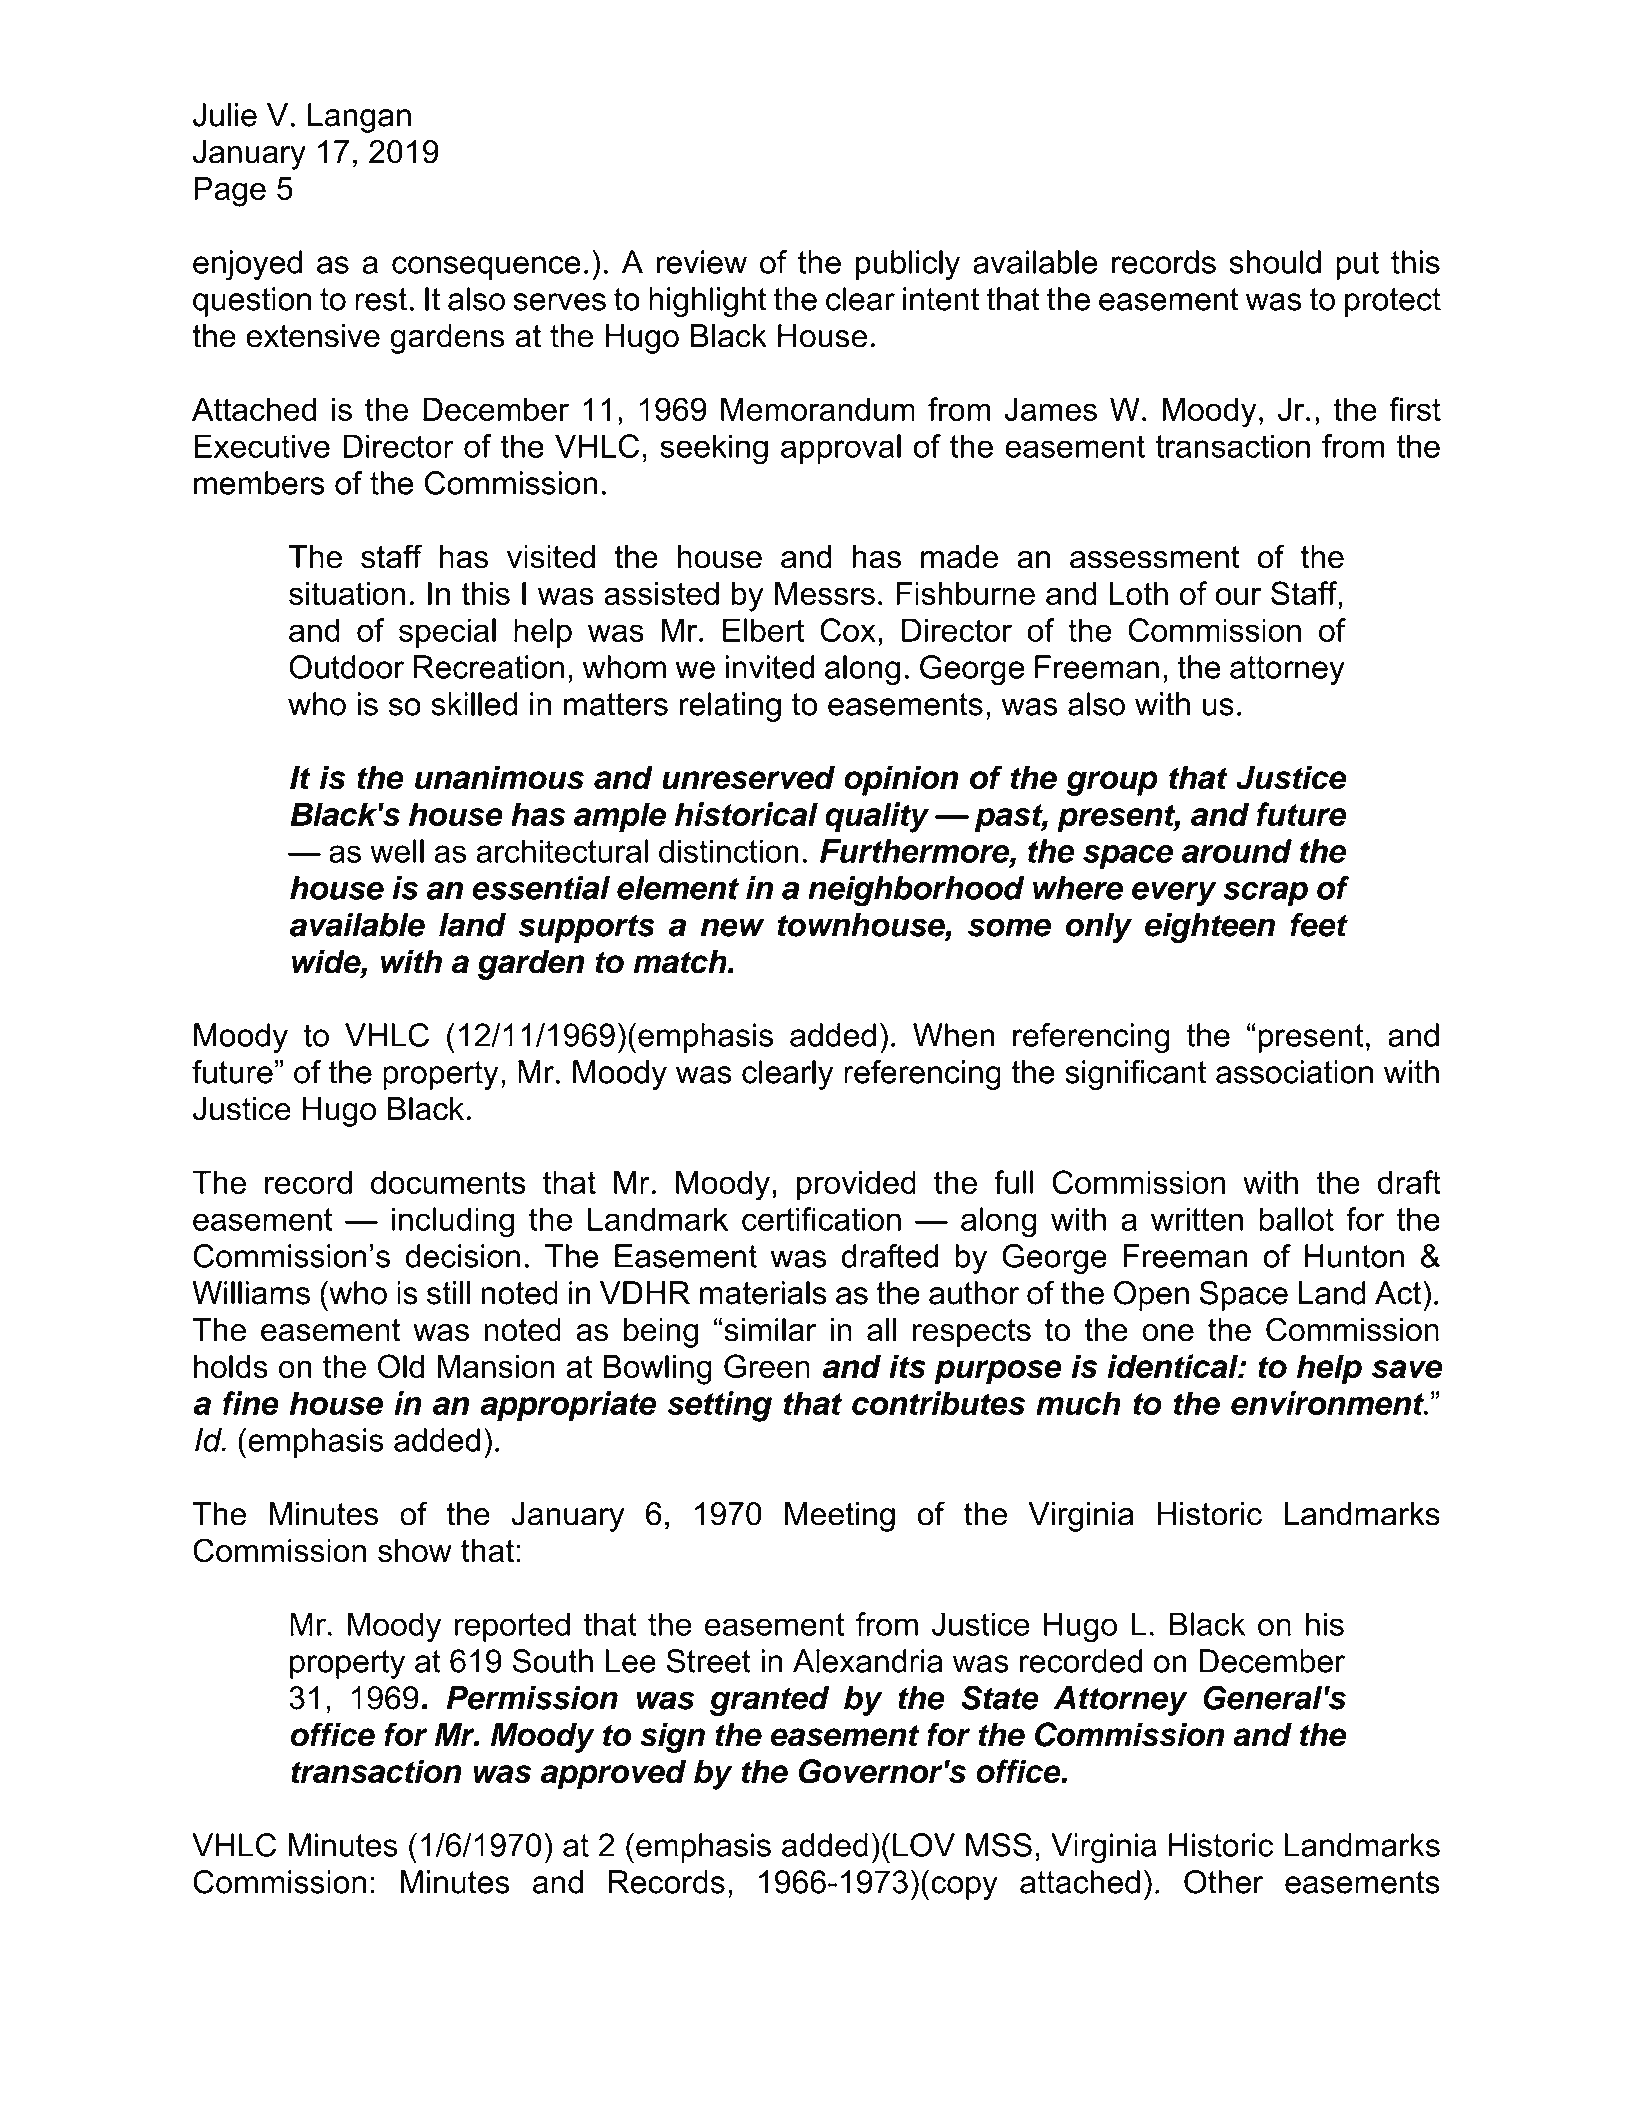 This page has height=2113, width=1633. Describe the element at coordinates (532, 1698) in the page. I see `Permission` at that location.
